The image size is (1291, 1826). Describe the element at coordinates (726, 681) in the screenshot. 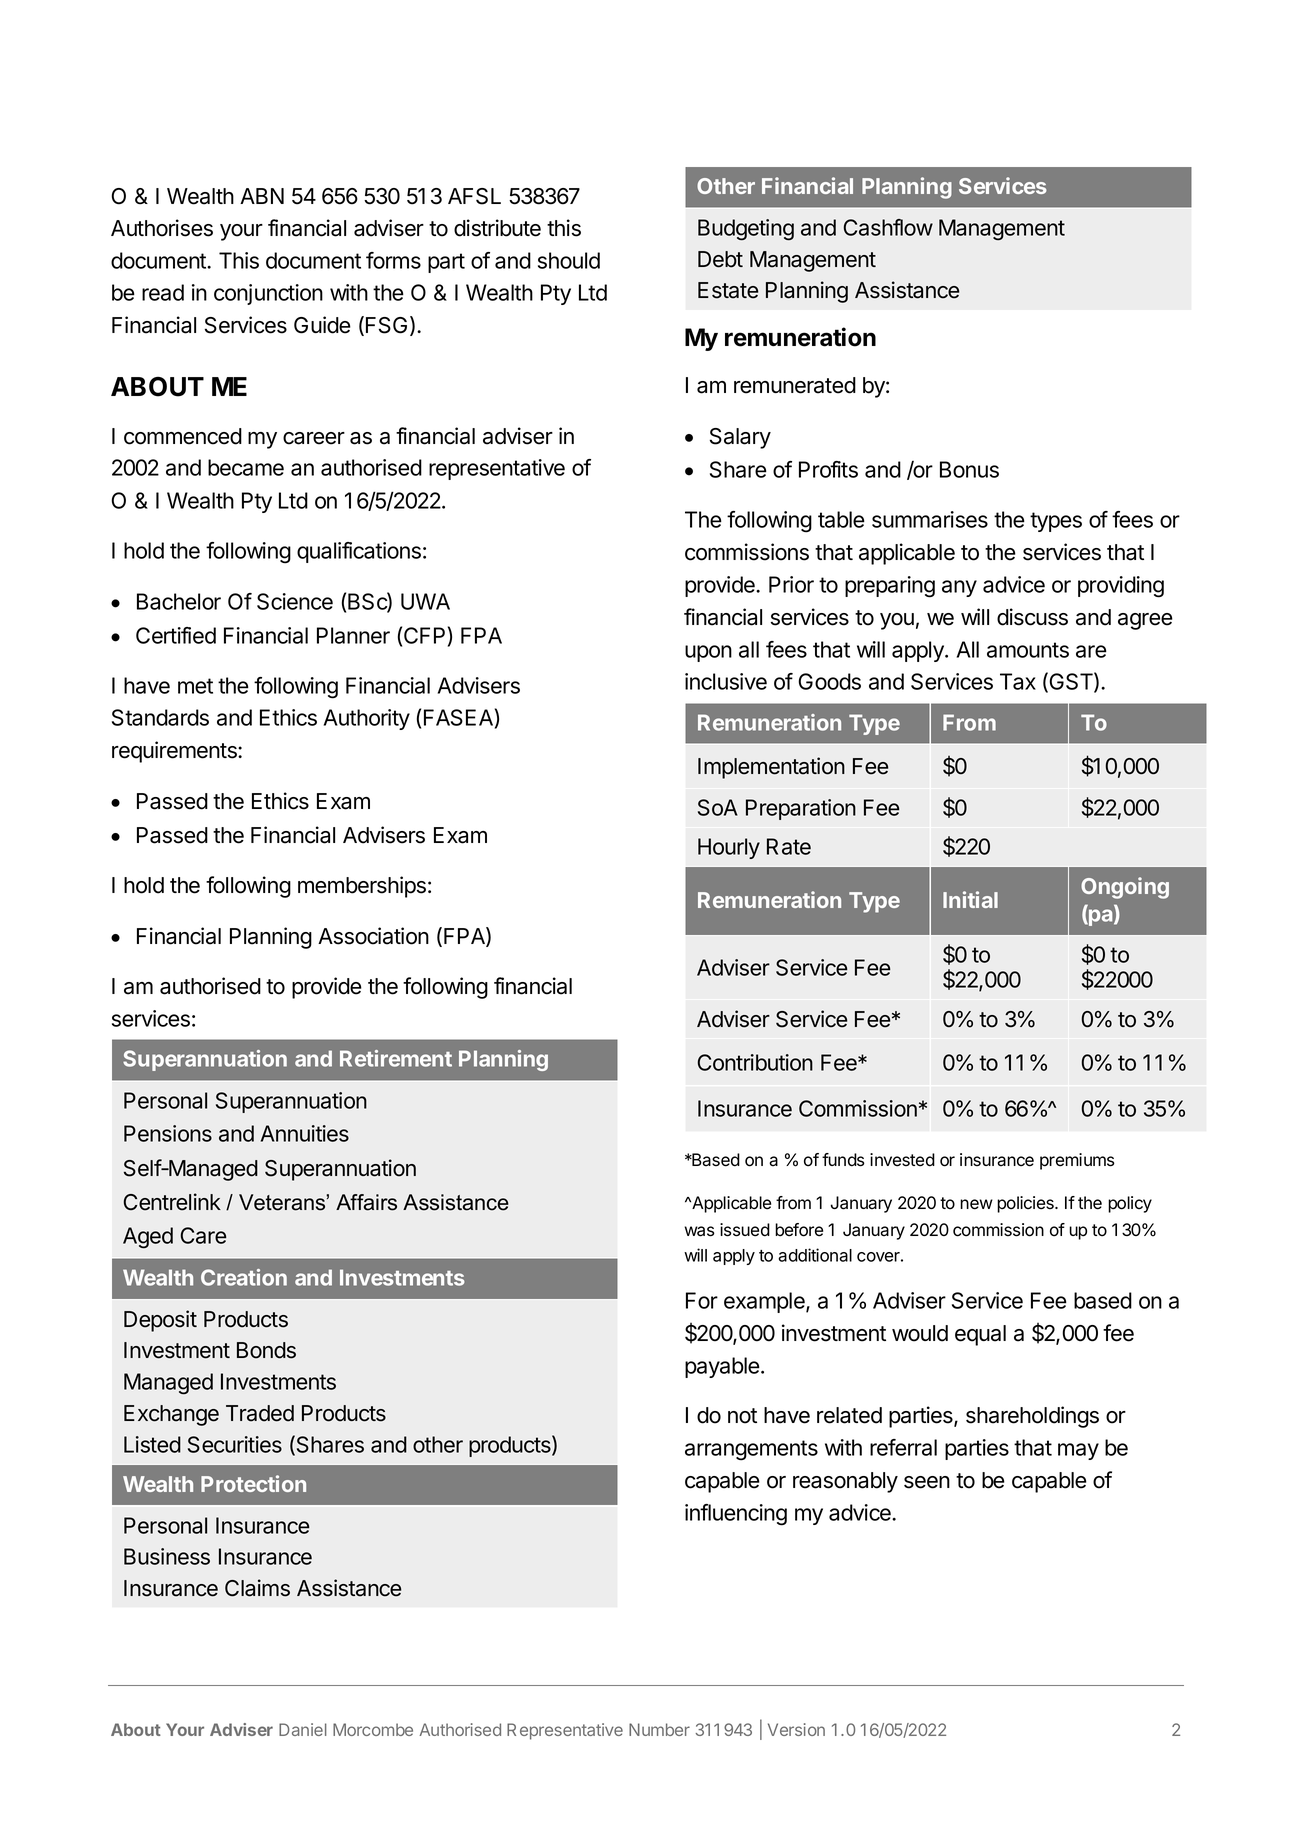

I see `inclusive` at that location.
